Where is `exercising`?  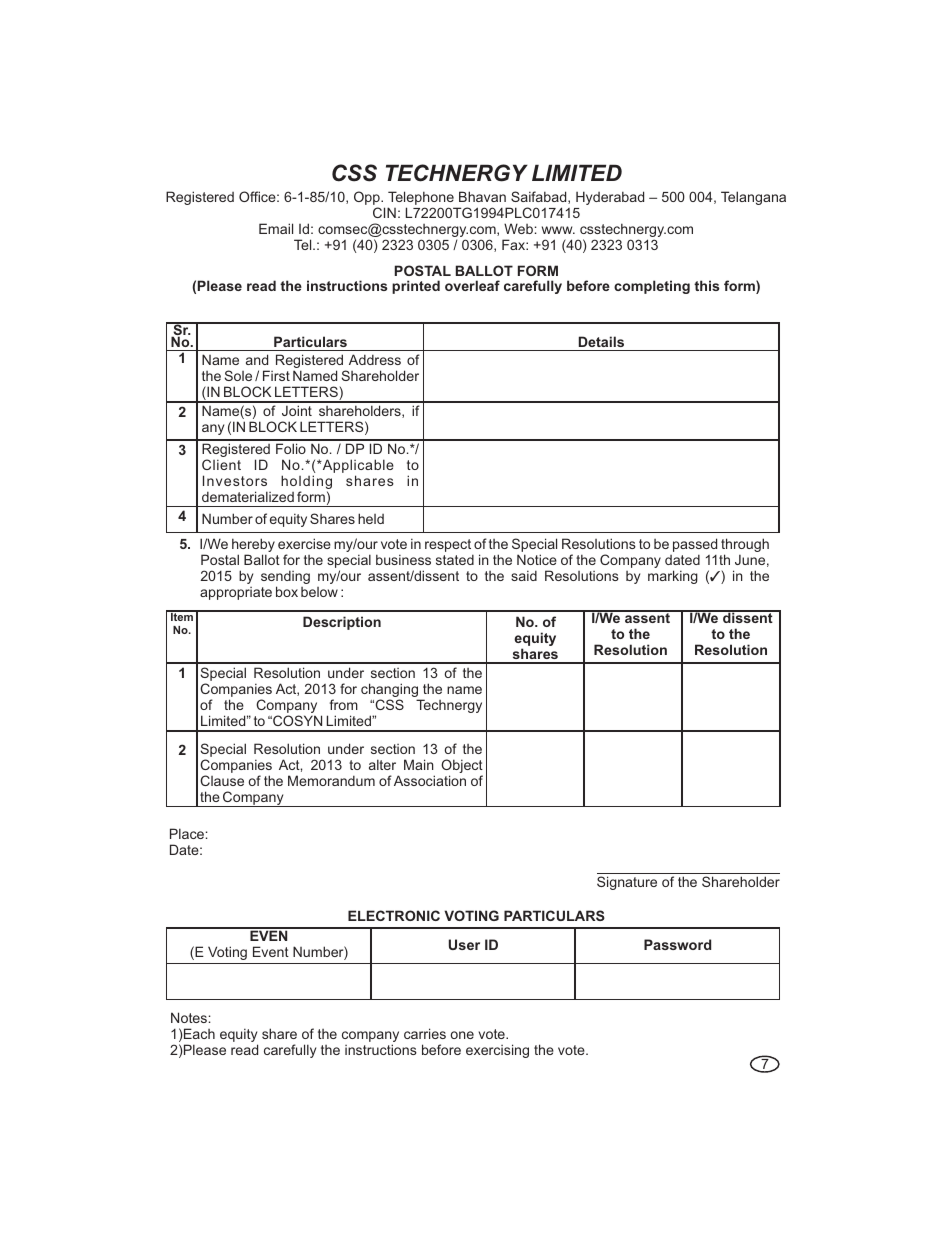
exercising is located at coordinates (497, 1051).
